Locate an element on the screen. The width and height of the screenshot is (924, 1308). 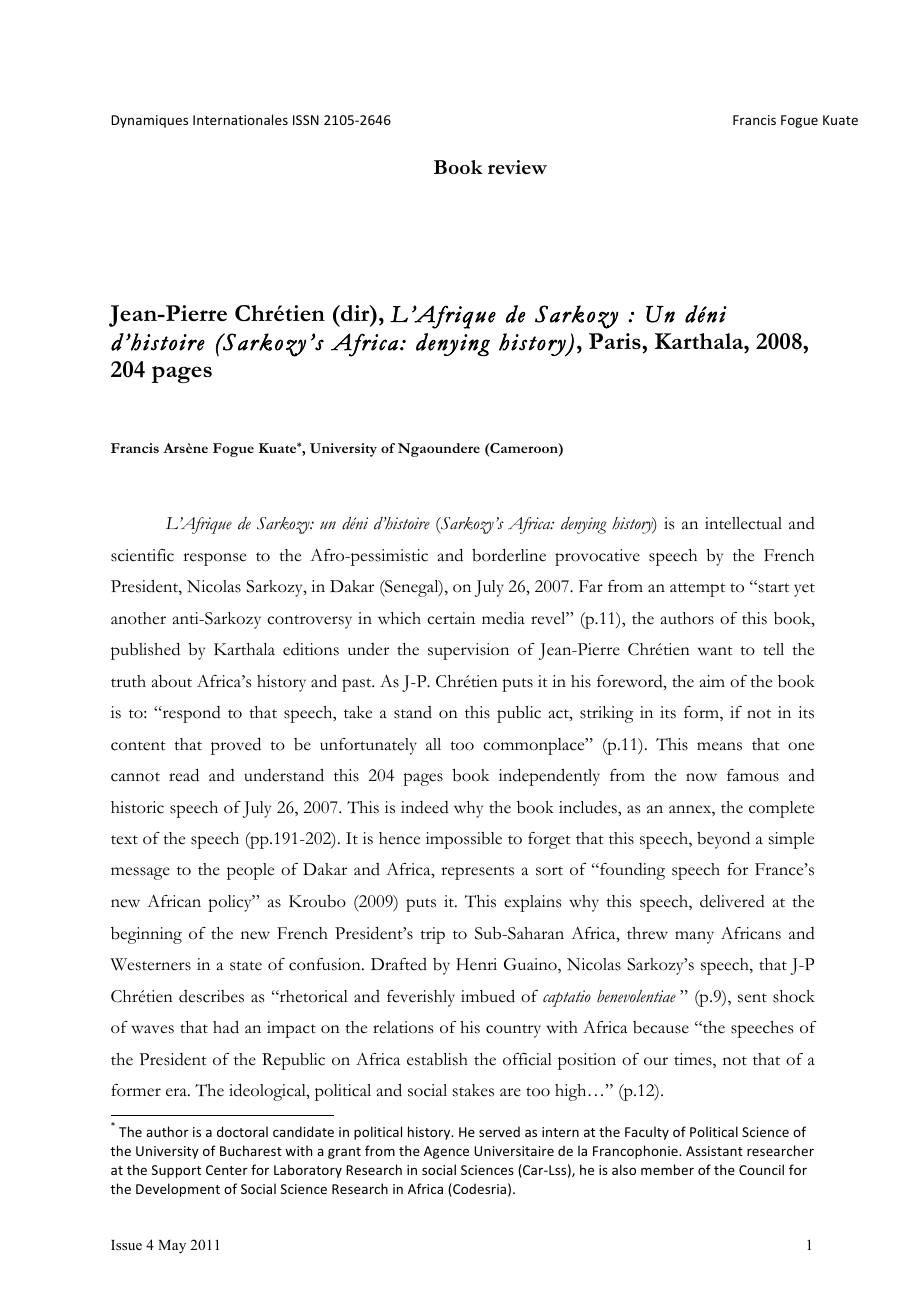
Paris is located at coordinates (616, 341).
